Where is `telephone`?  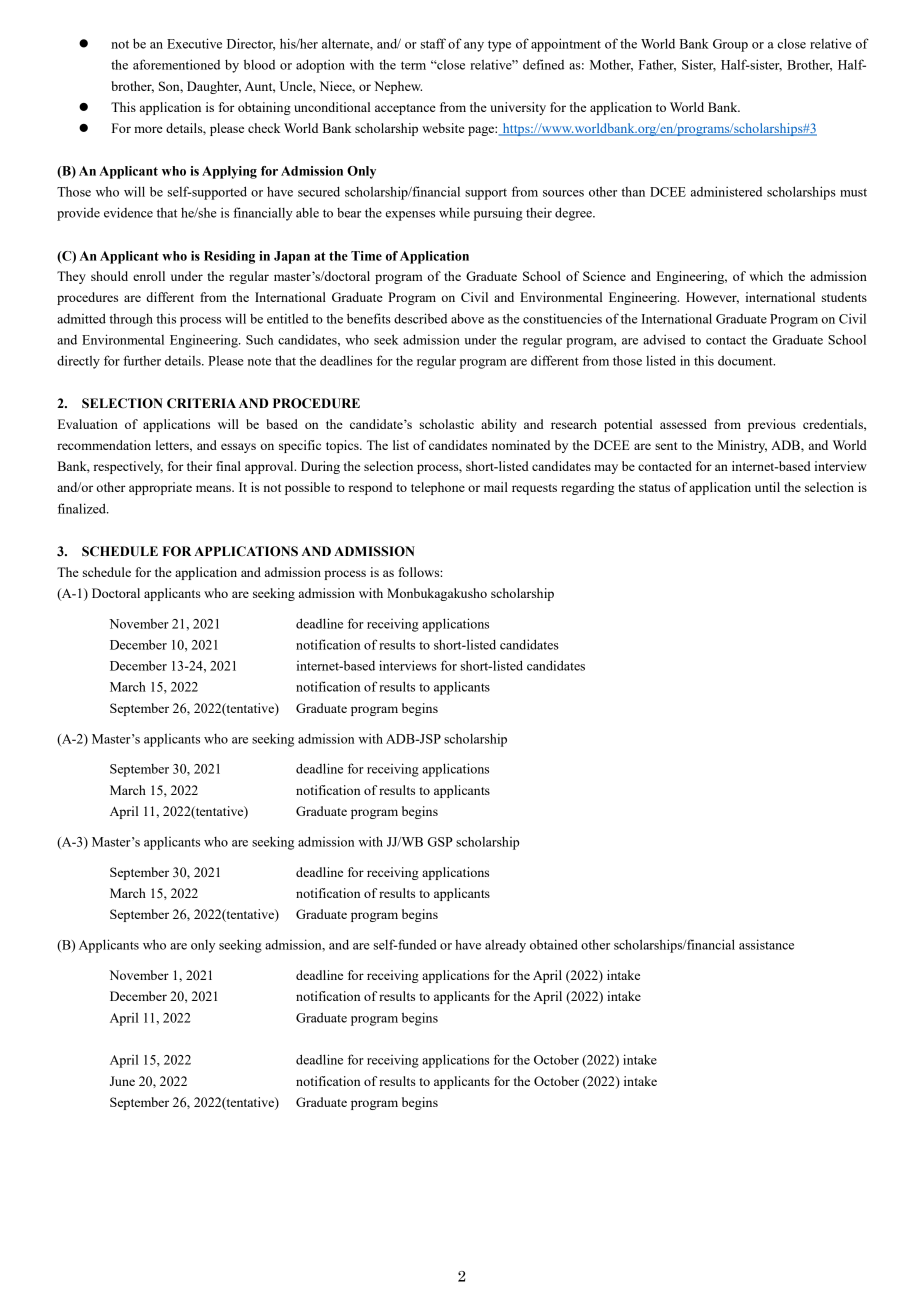
telephone is located at coordinates (438, 488).
